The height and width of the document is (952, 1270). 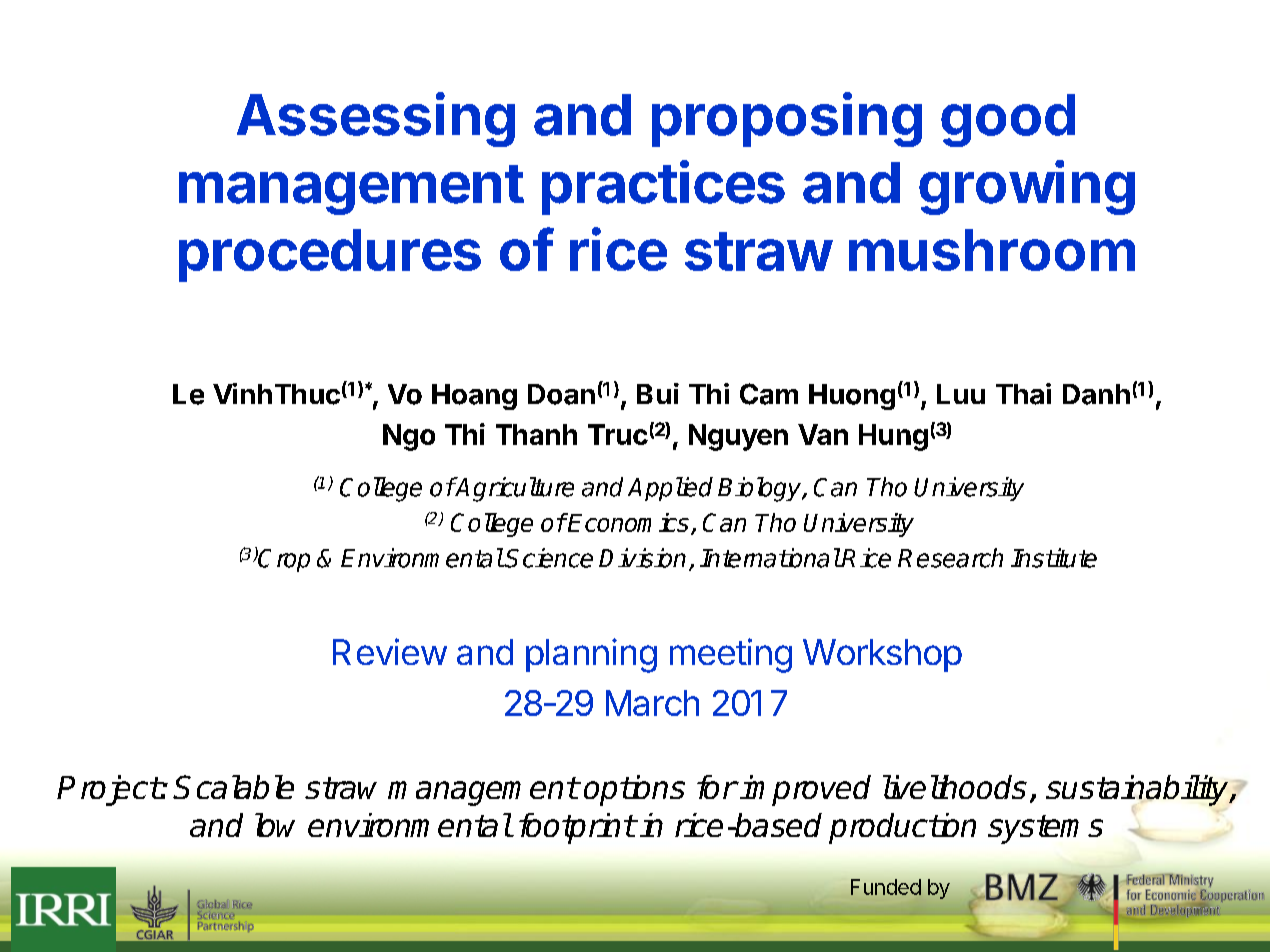 I want to click on low, so click(x=275, y=825).
